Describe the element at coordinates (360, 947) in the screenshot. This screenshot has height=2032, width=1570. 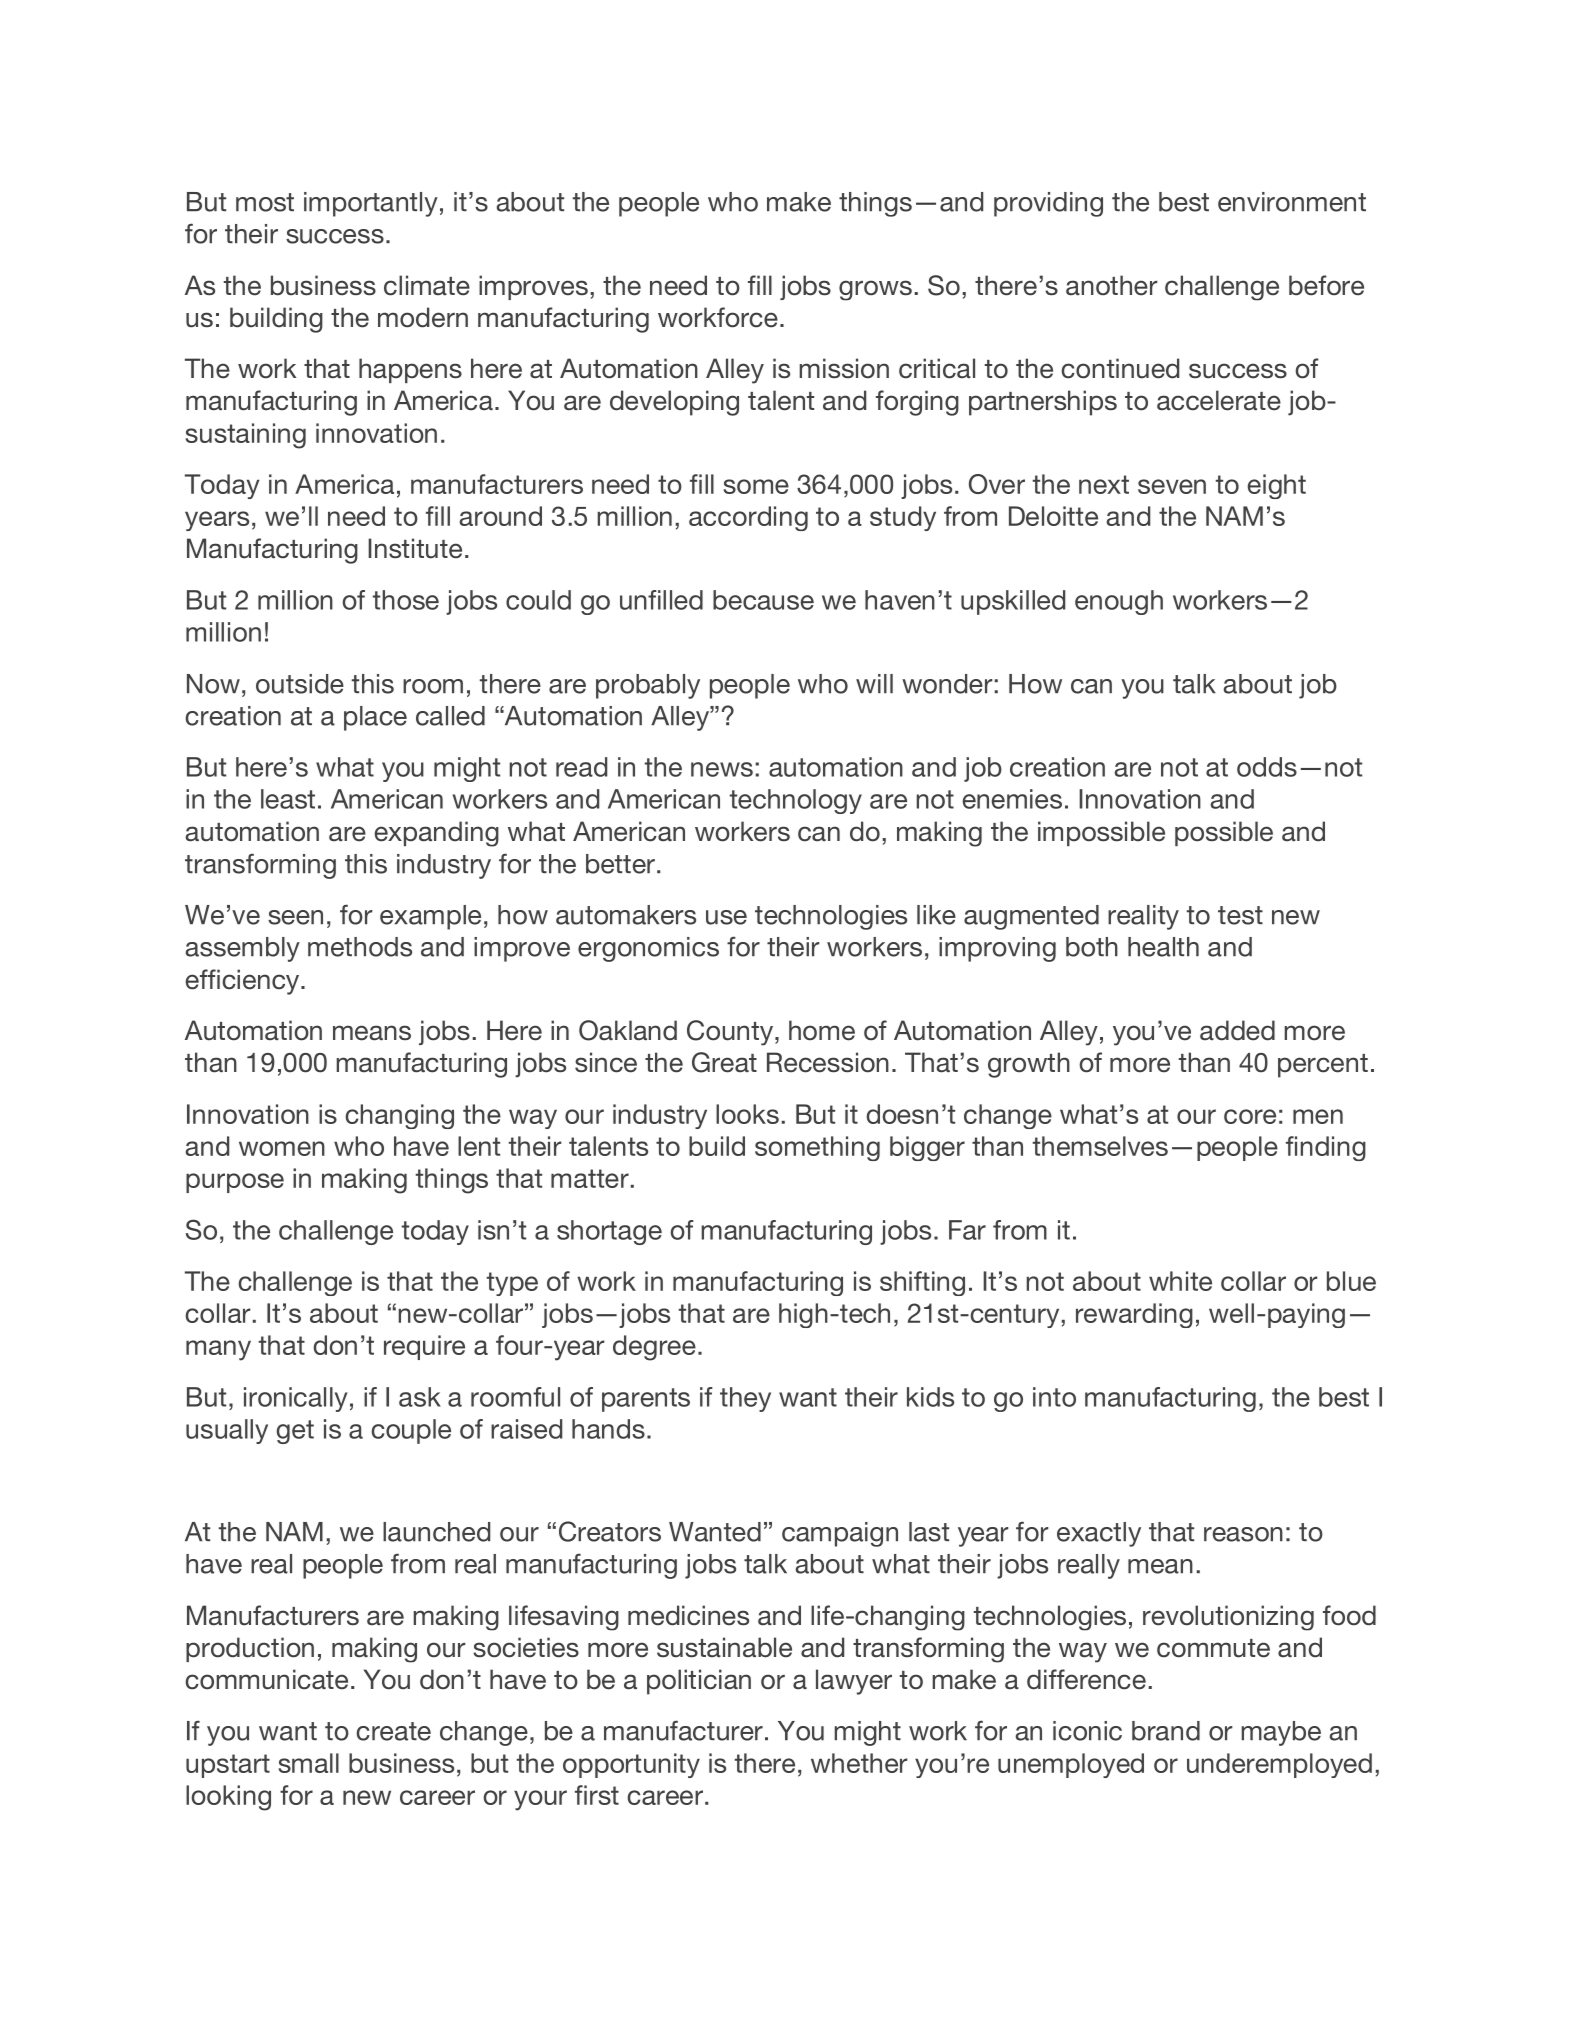
I see `methods` at that location.
